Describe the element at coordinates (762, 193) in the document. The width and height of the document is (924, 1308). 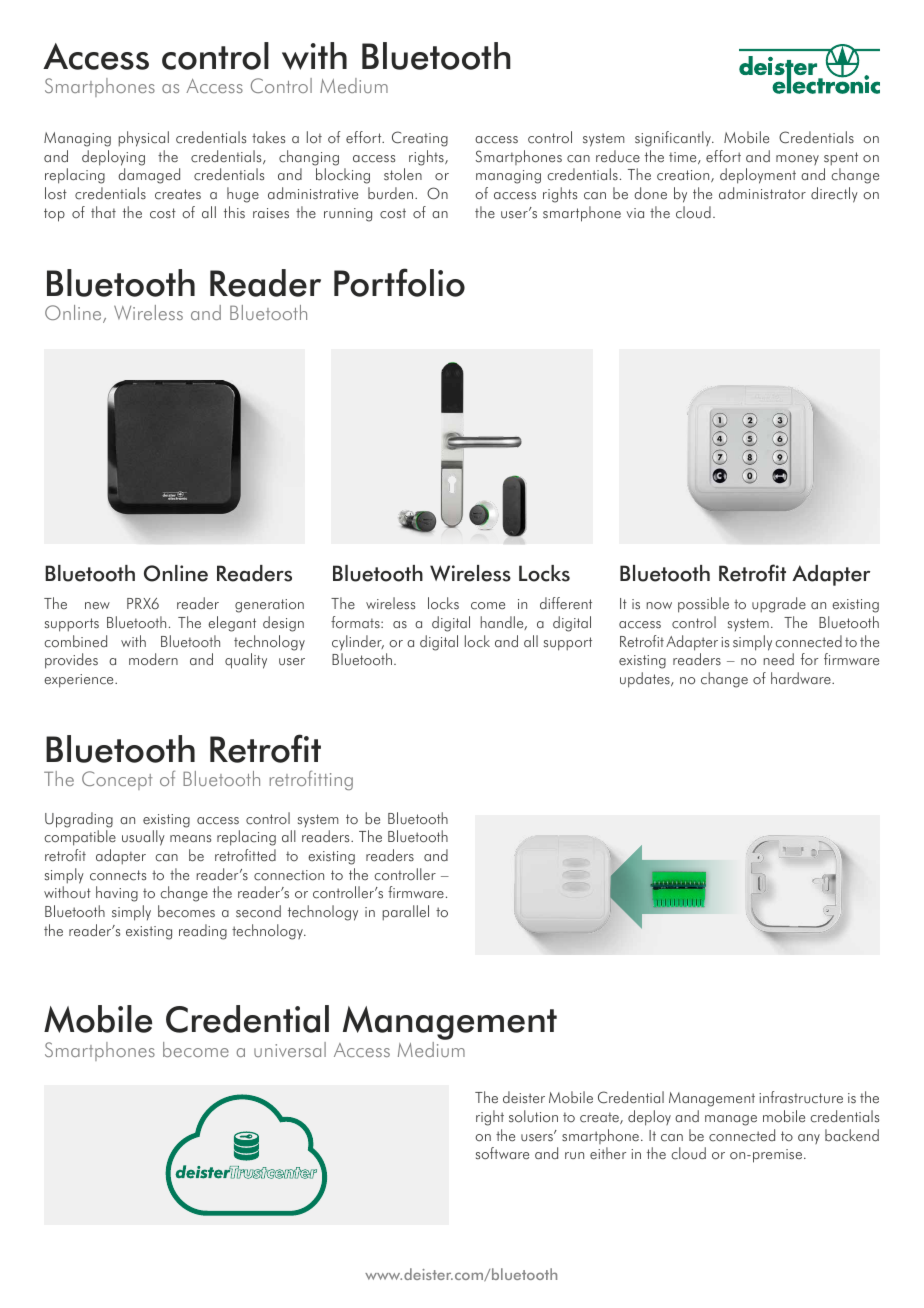
I see `administrator` at that location.
